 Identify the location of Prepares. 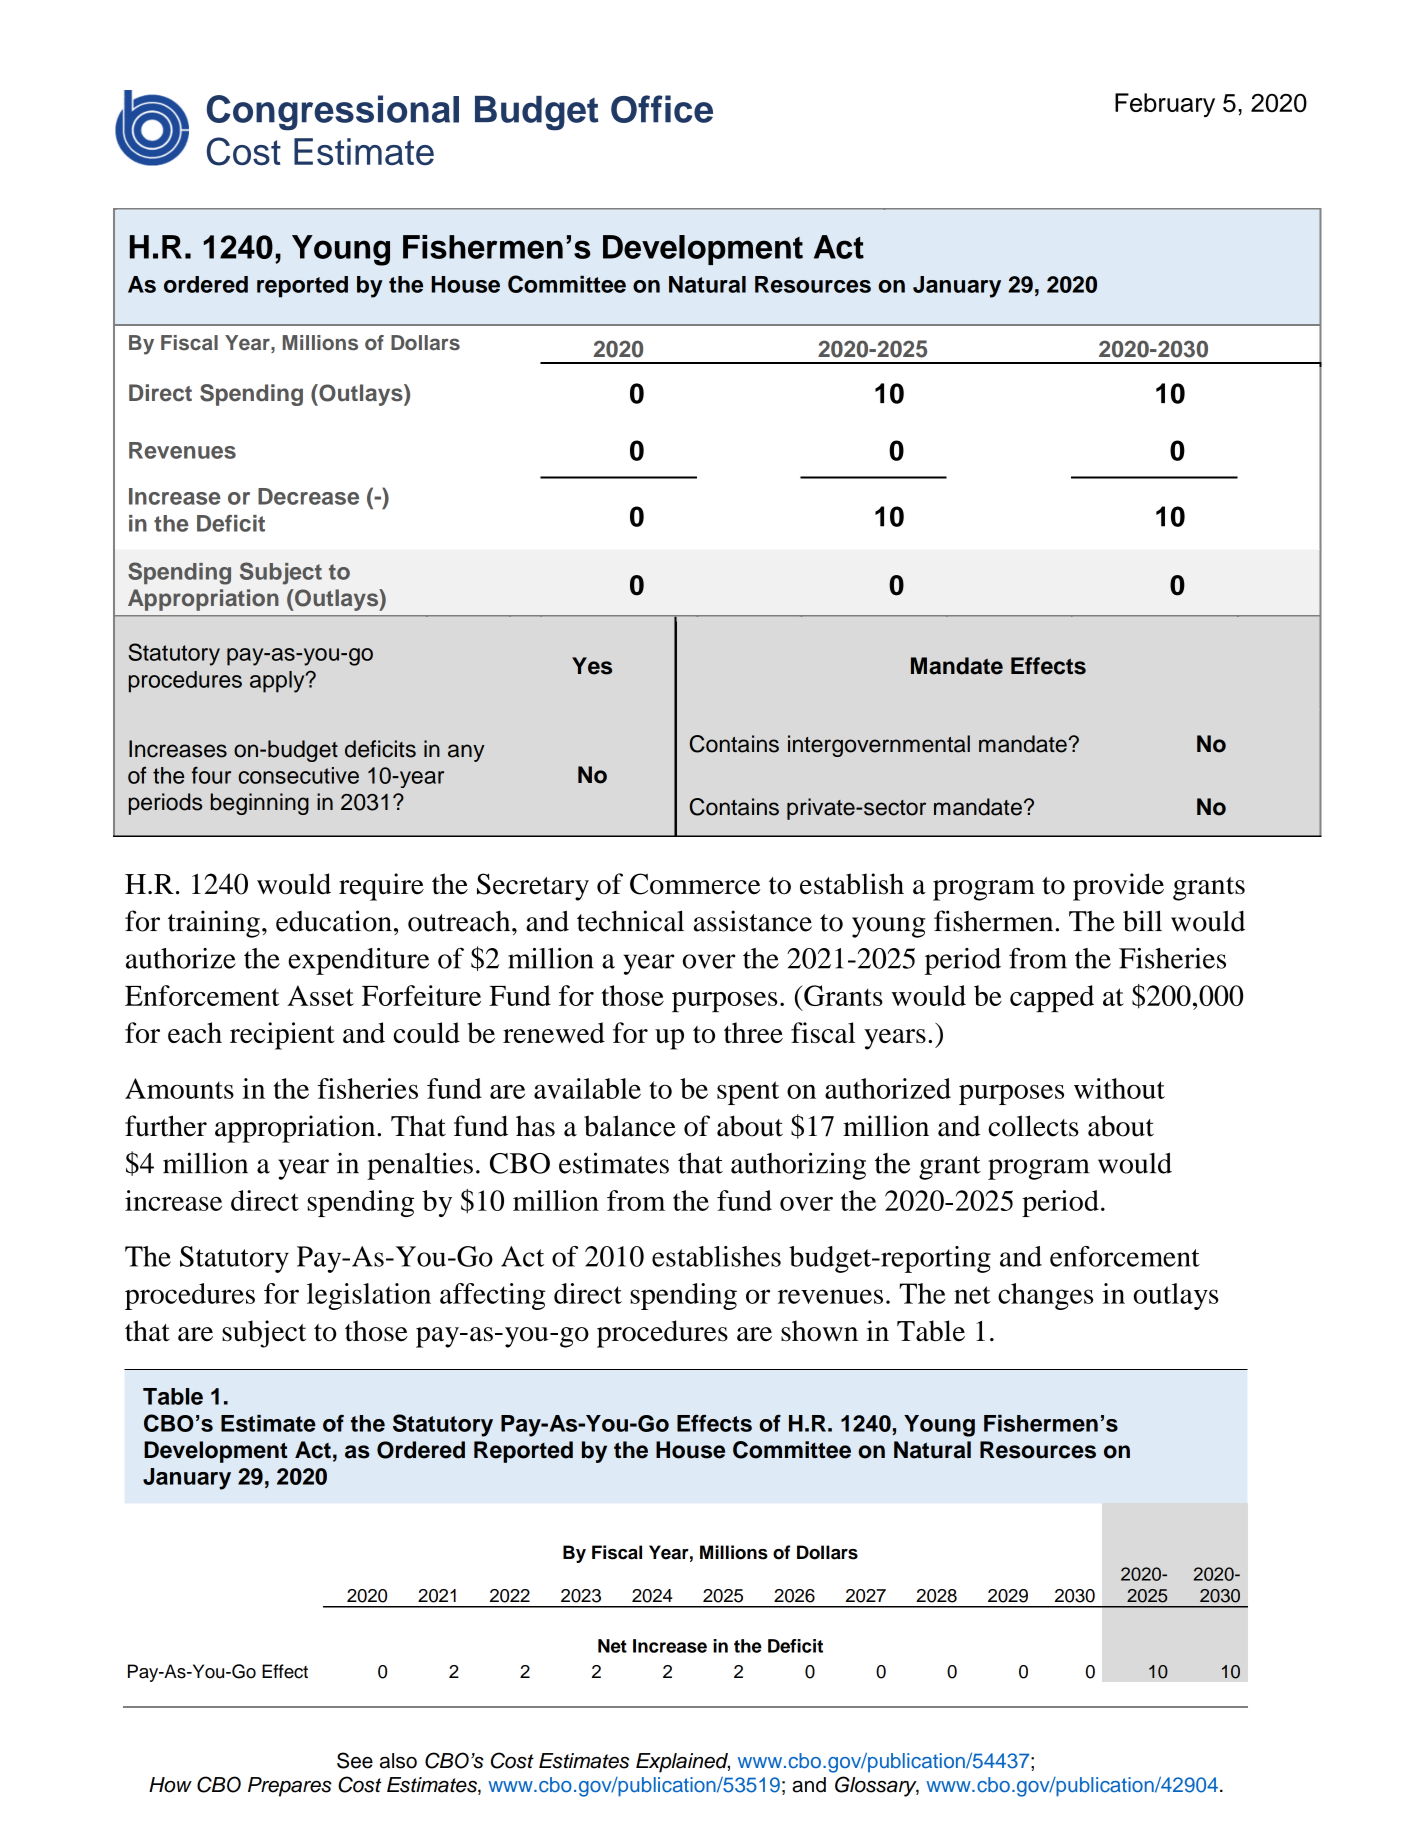
(290, 1787).
